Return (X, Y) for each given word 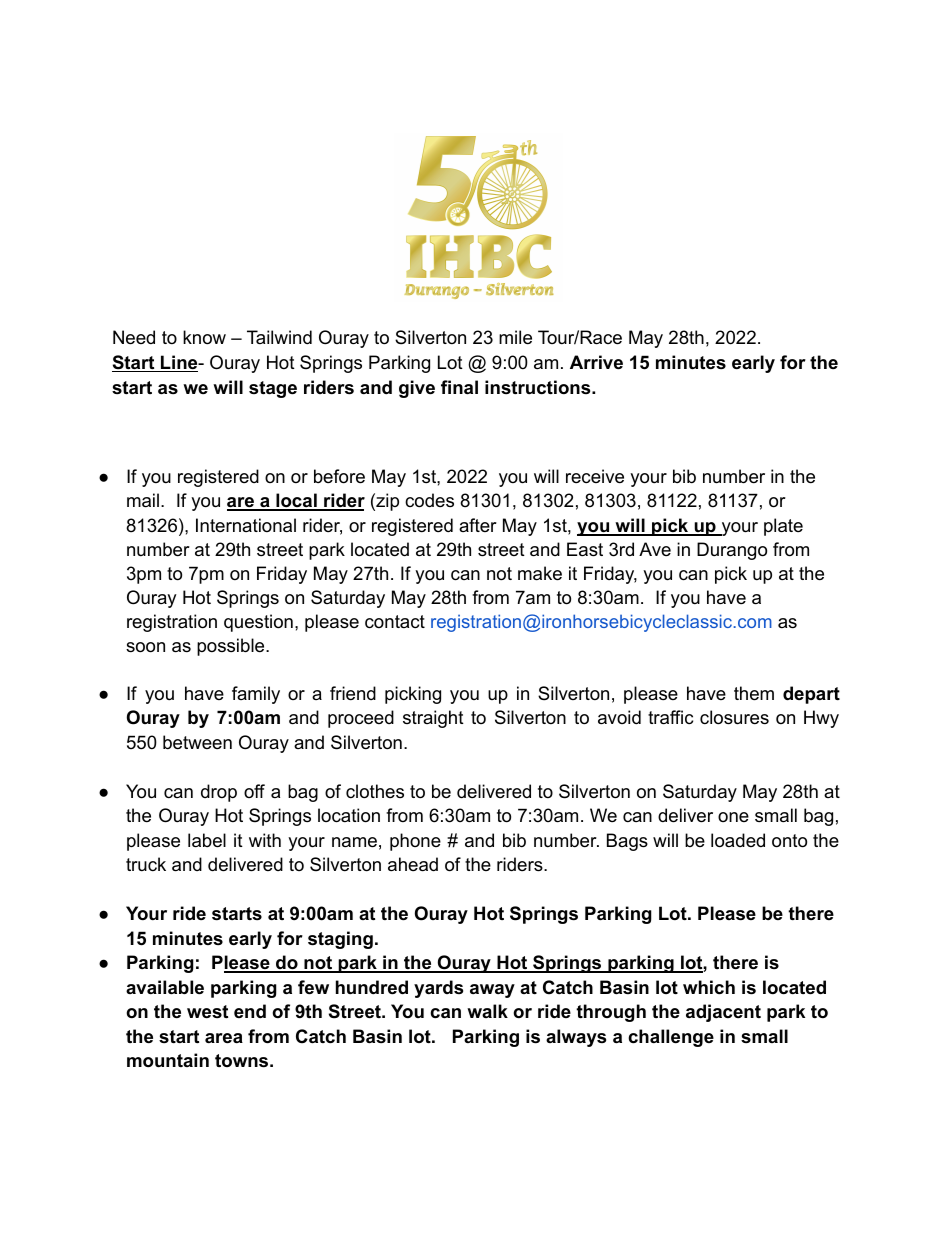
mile (515, 337)
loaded (738, 840)
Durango (732, 551)
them (754, 693)
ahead (413, 864)
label (207, 840)
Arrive (596, 362)
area (224, 1038)
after (478, 525)
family (256, 695)
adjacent (723, 1013)
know (204, 337)
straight (433, 719)
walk (487, 1011)
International (246, 525)
